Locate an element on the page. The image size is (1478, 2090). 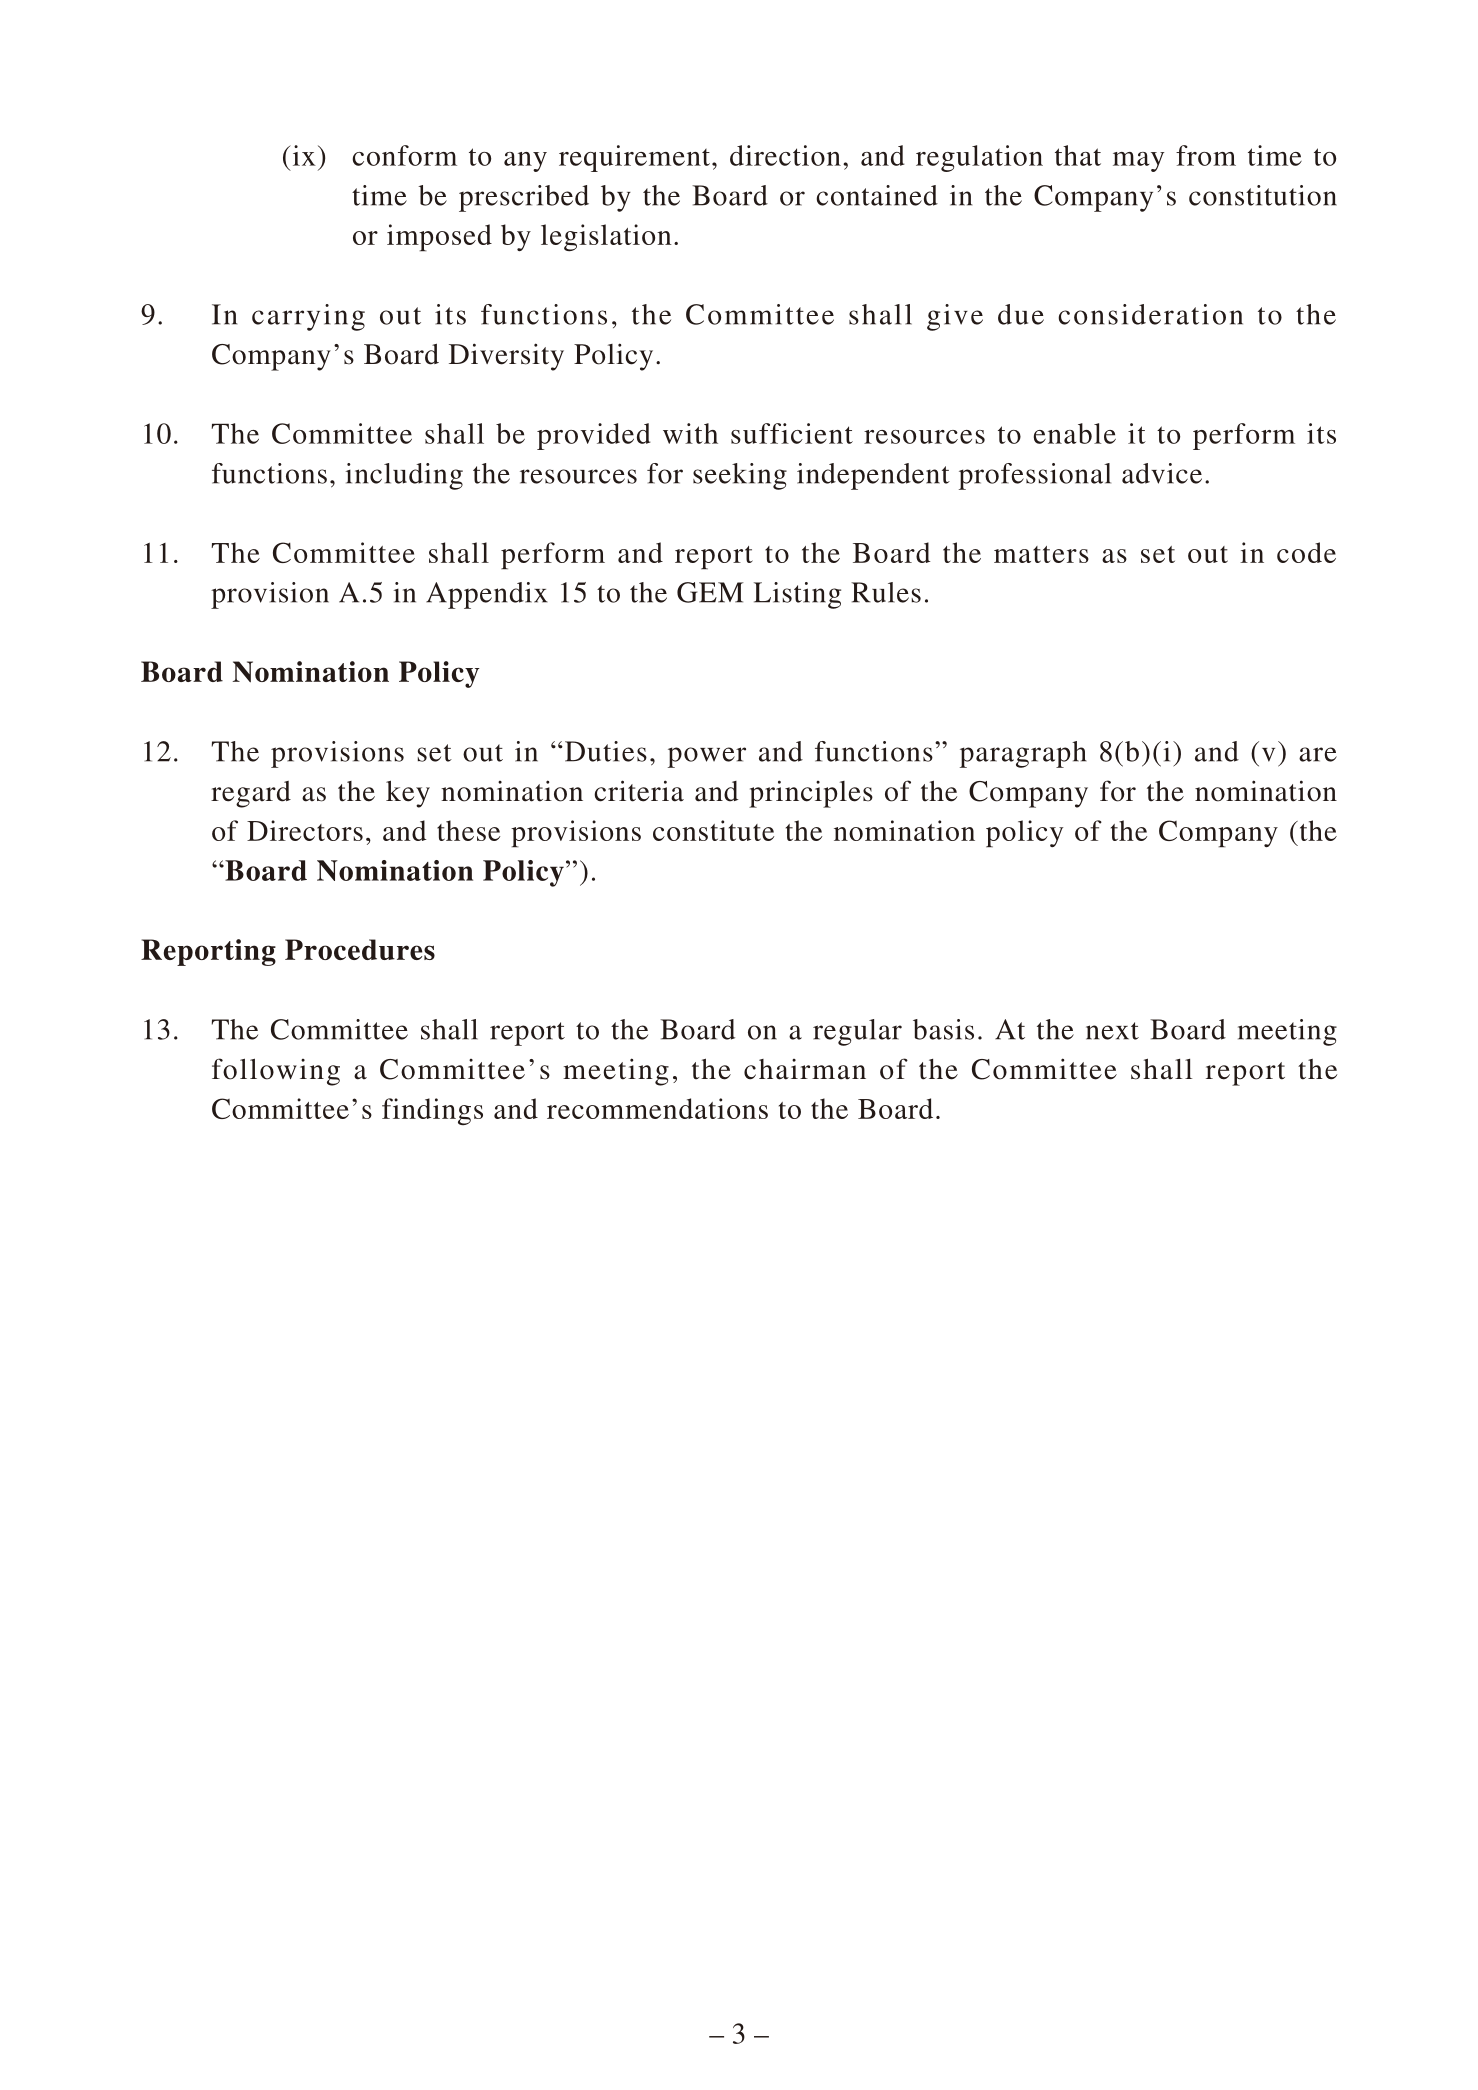
chairman is located at coordinates (805, 1069).
